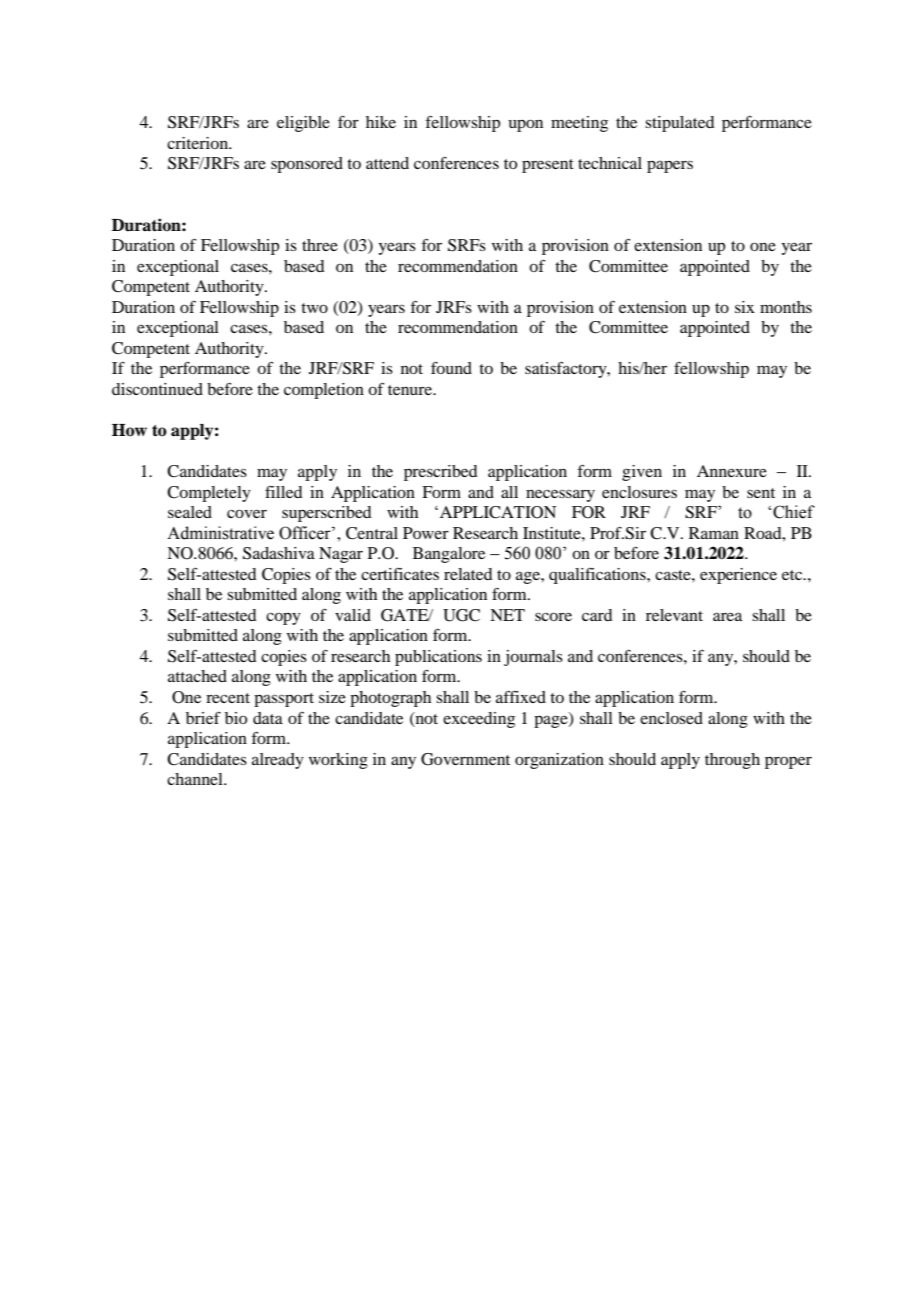  What do you see at coordinates (679, 124) in the image?
I see `stipulated` at bounding box center [679, 124].
